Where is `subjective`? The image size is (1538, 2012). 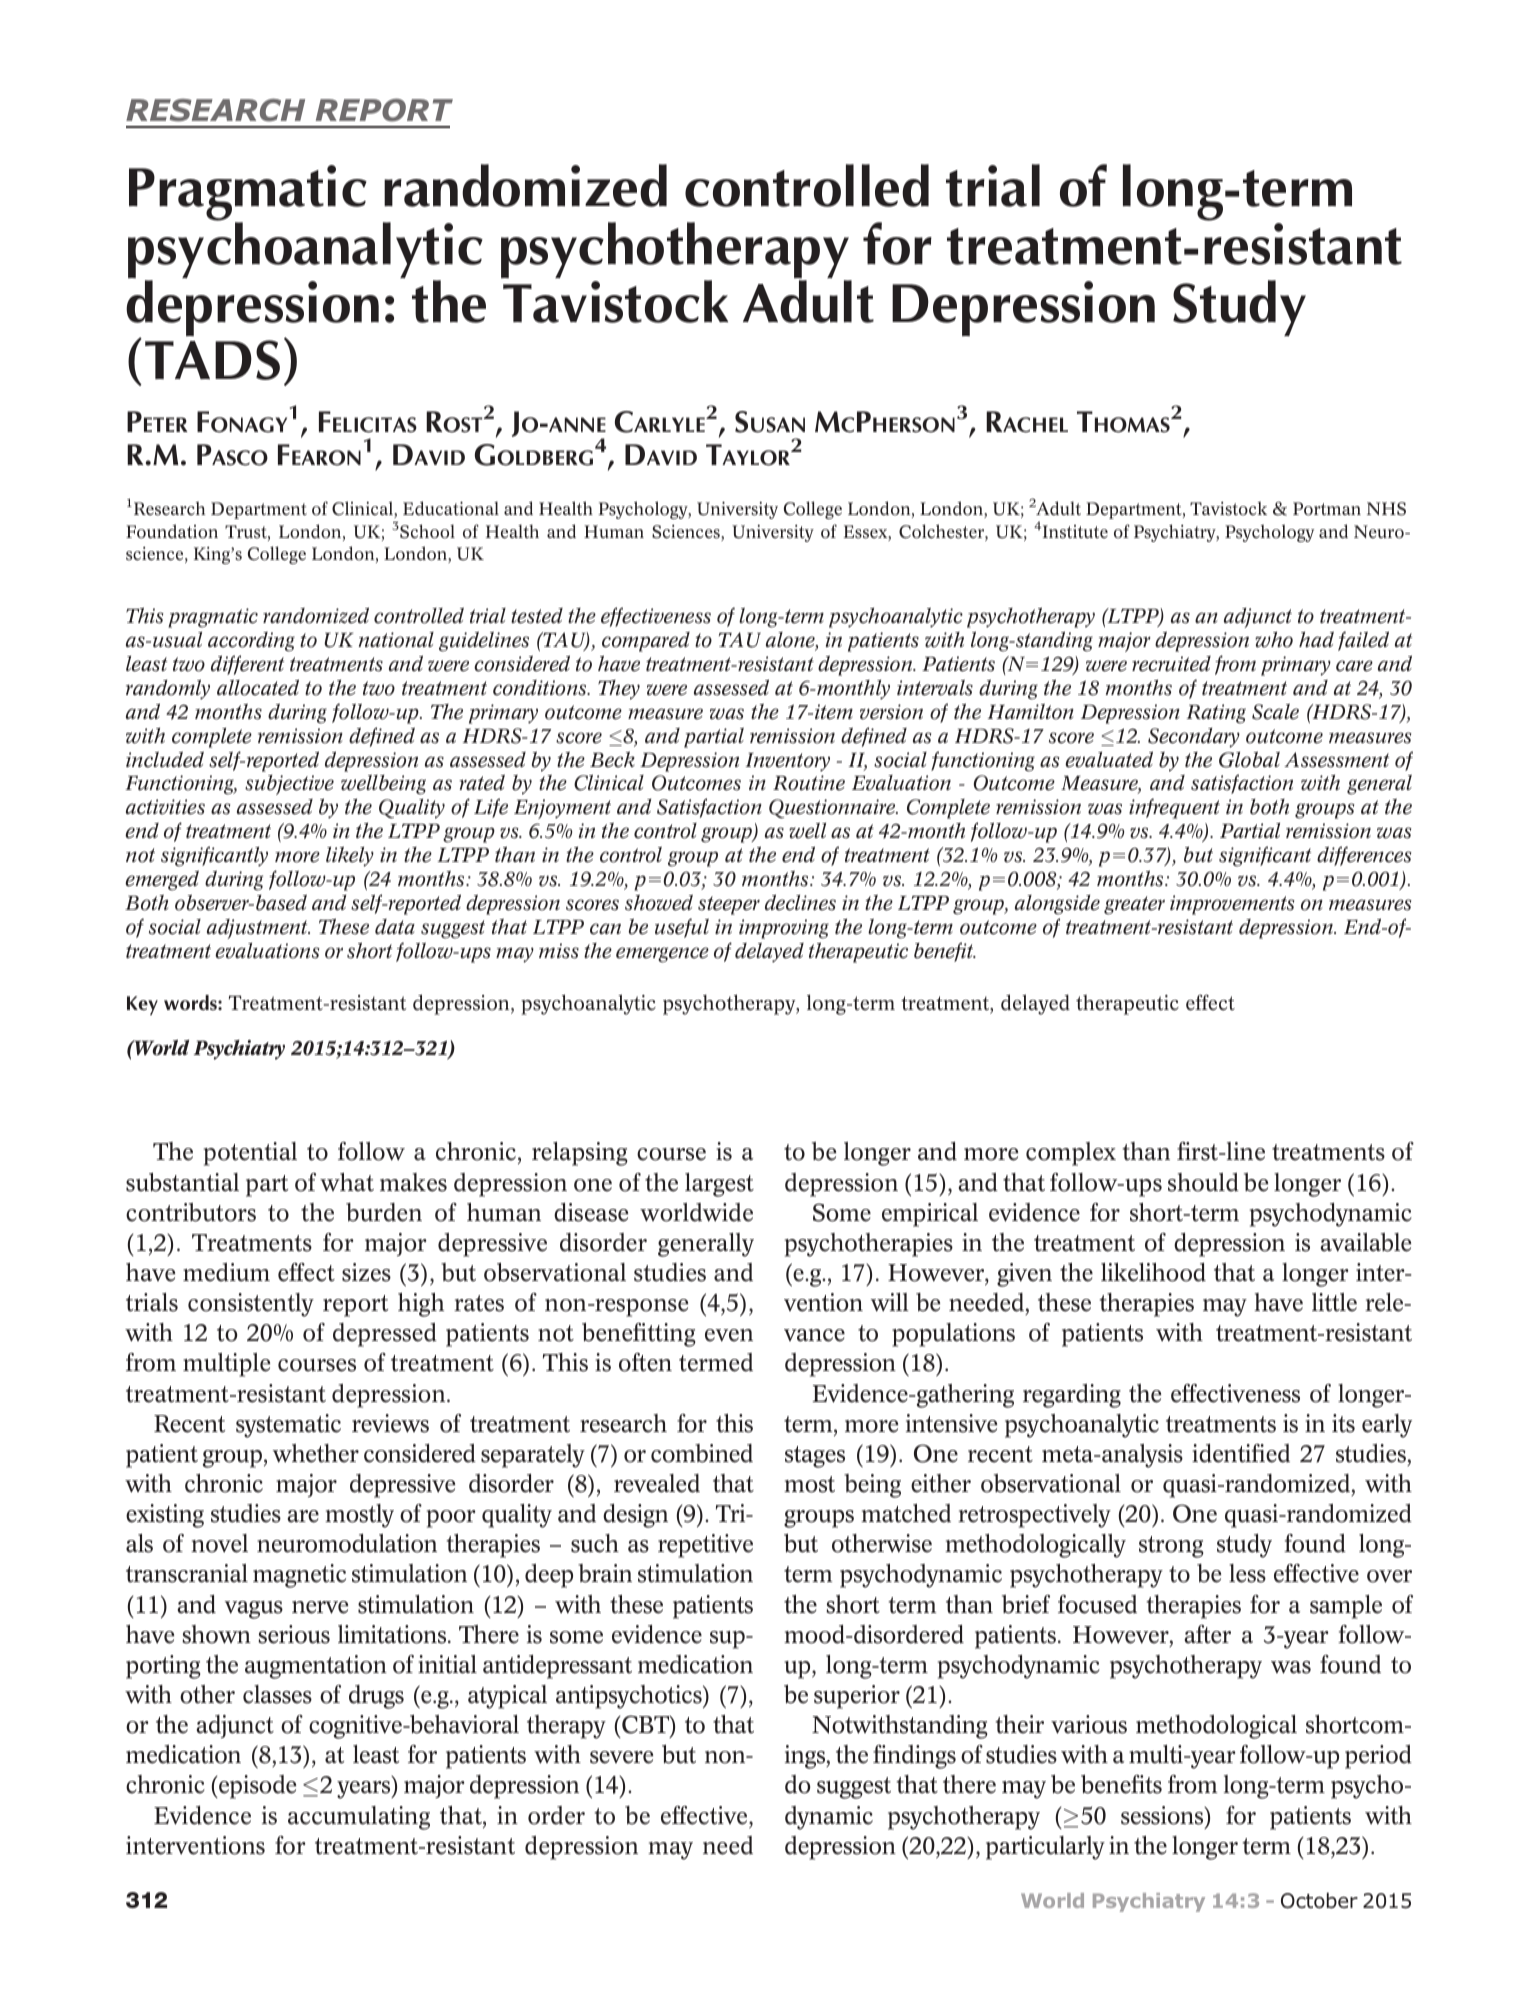 subjective is located at coordinates (289, 785).
